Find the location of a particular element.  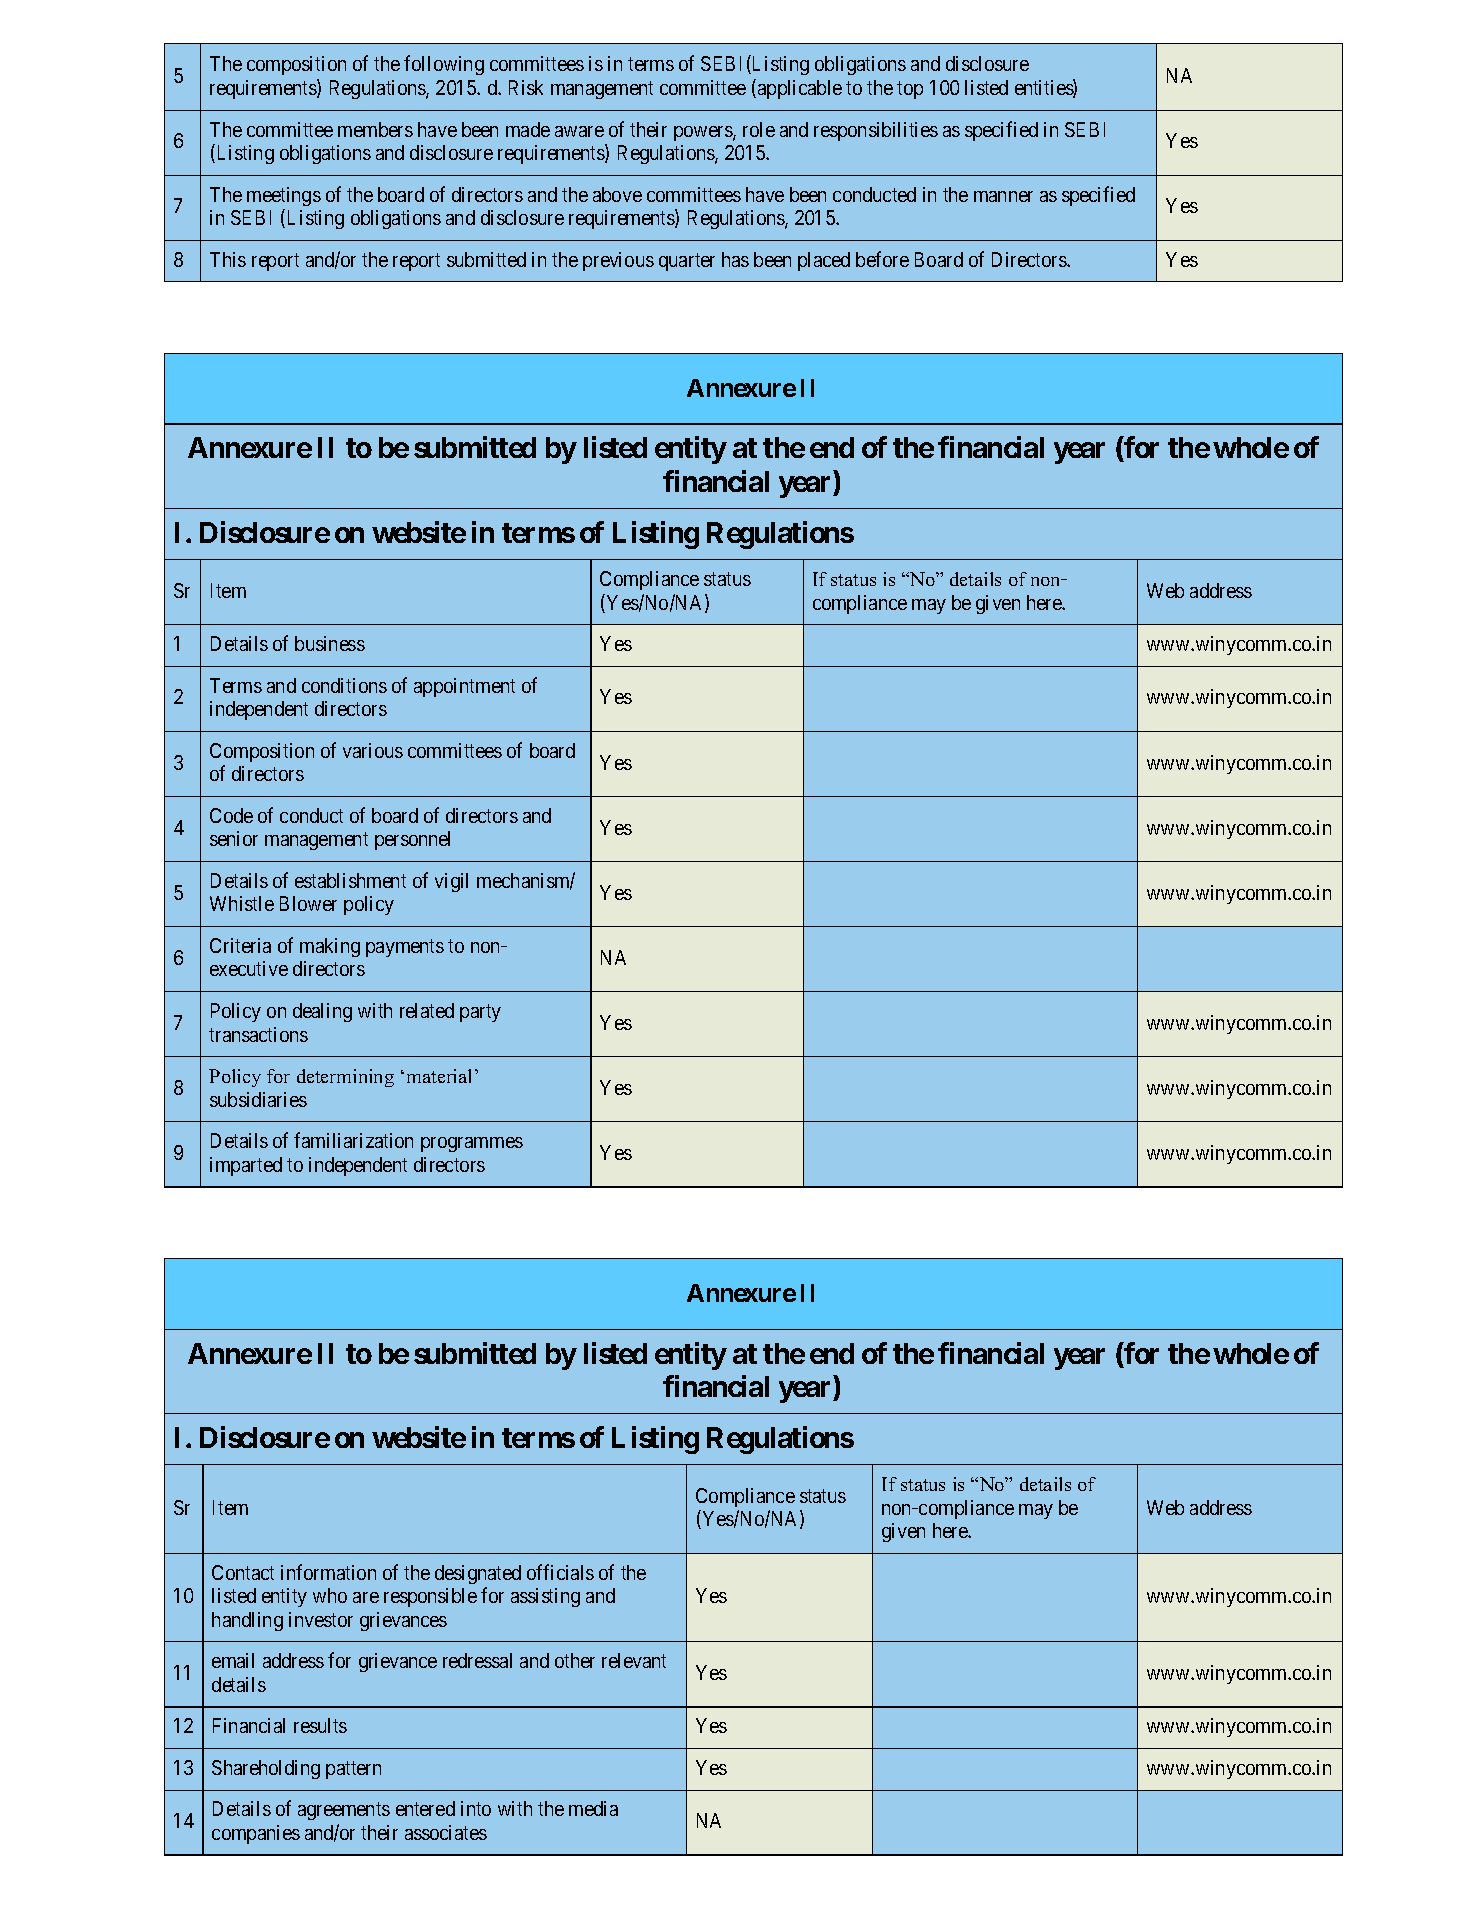

information is located at coordinates (328, 1572).
